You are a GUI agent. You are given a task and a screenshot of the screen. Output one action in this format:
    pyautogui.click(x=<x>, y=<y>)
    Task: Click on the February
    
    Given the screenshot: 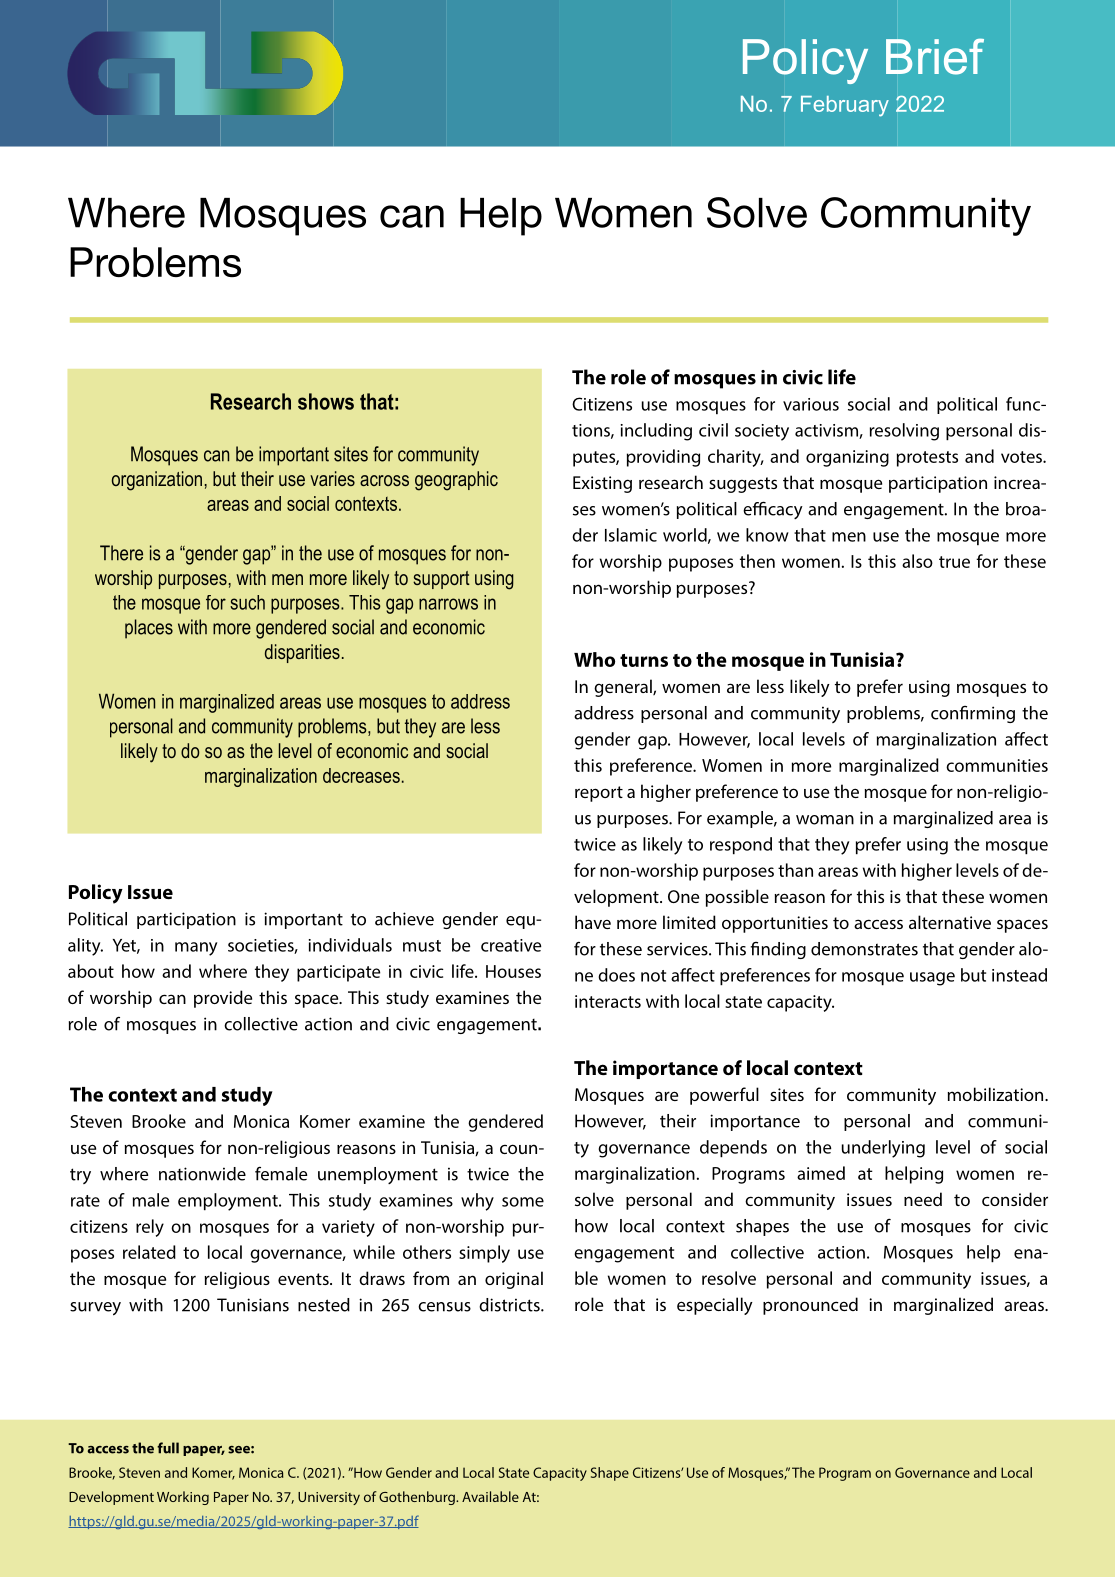 What is the action you would take?
    pyautogui.click(x=845, y=106)
